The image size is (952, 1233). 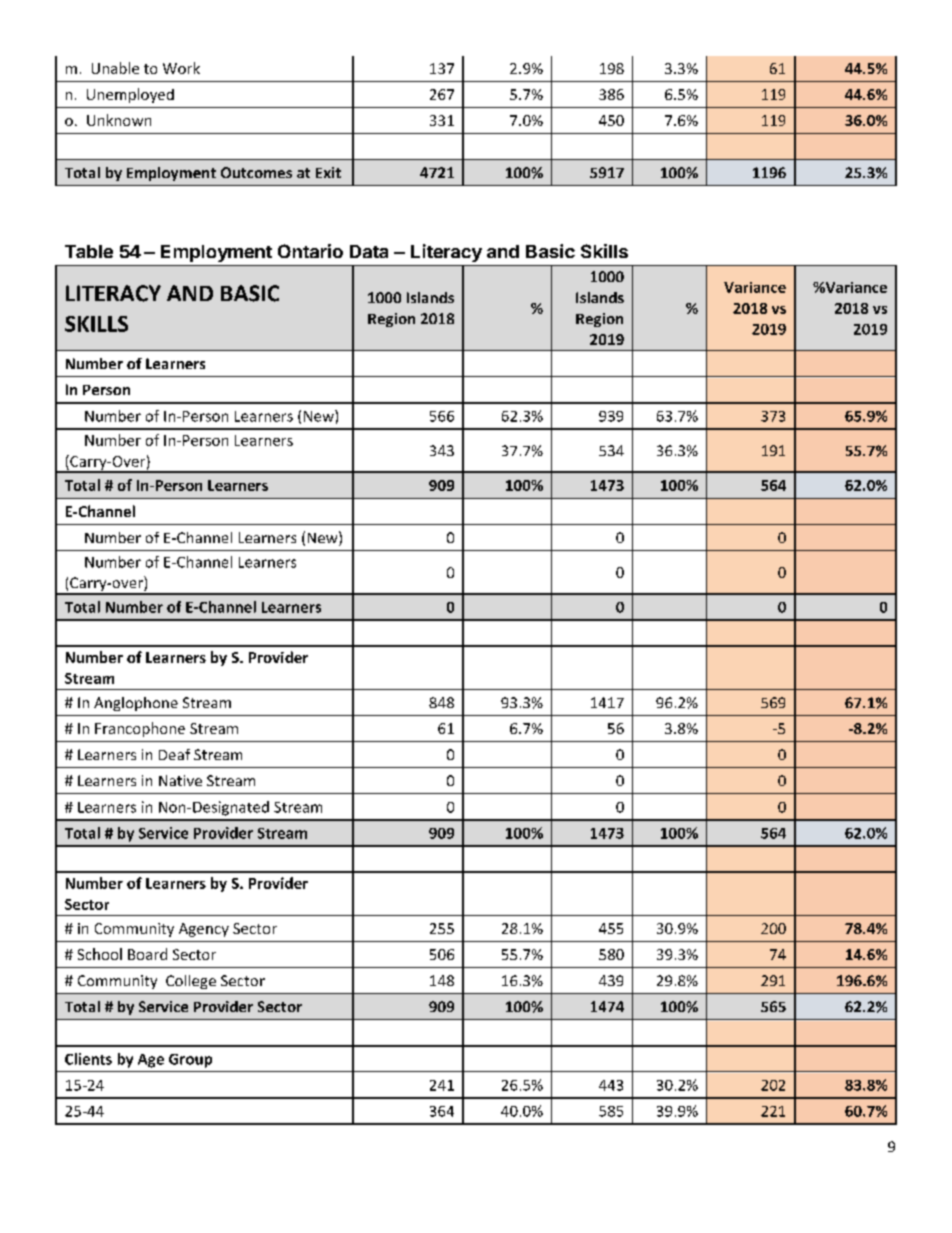 I want to click on Work, so click(x=181, y=68).
